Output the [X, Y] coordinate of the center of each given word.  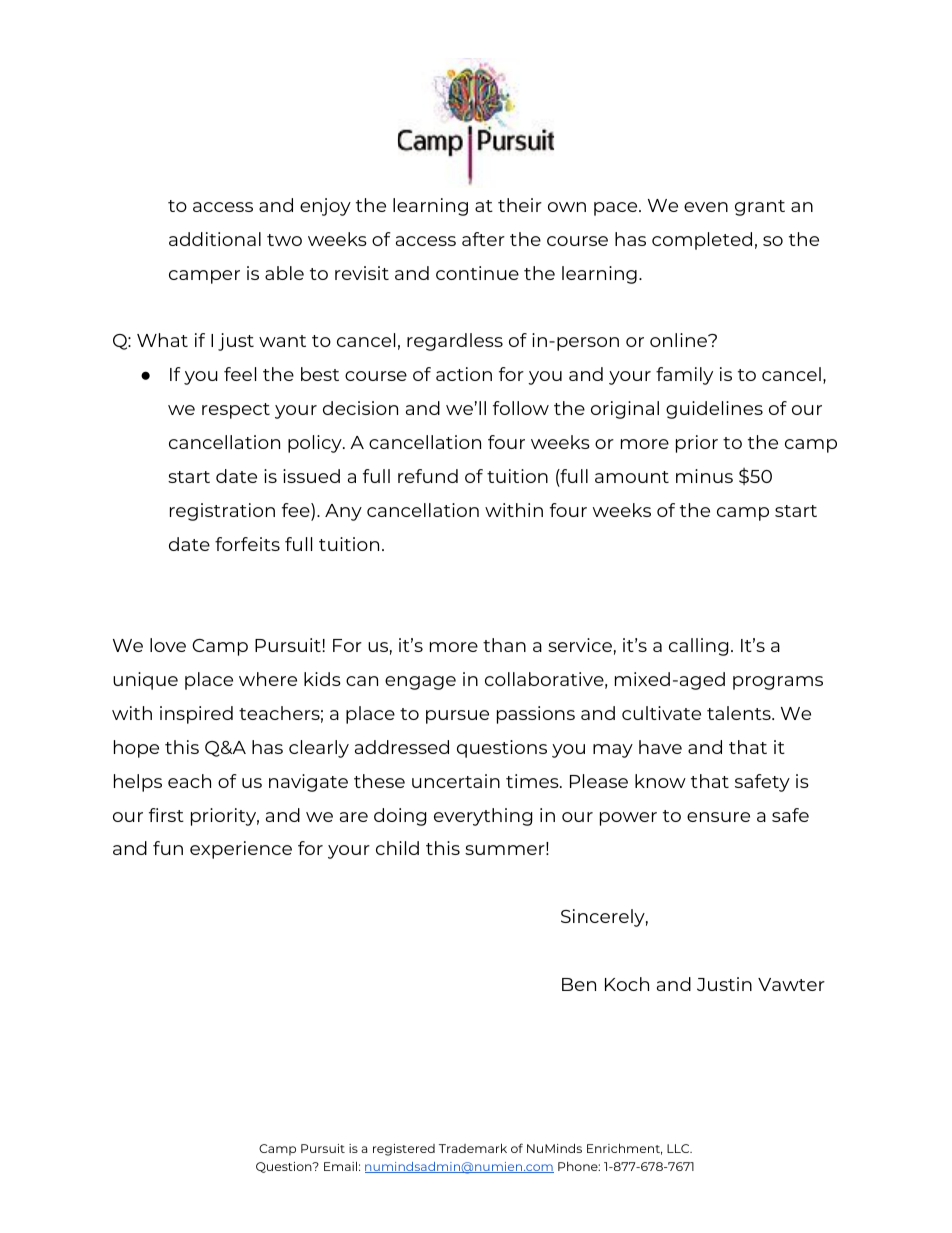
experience [241, 850]
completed [702, 241]
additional [215, 239]
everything [483, 817]
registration [222, 512]
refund [428, 476]
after [483, 239]
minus [704, 476]
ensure [718, 817]
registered [404, 1150]
